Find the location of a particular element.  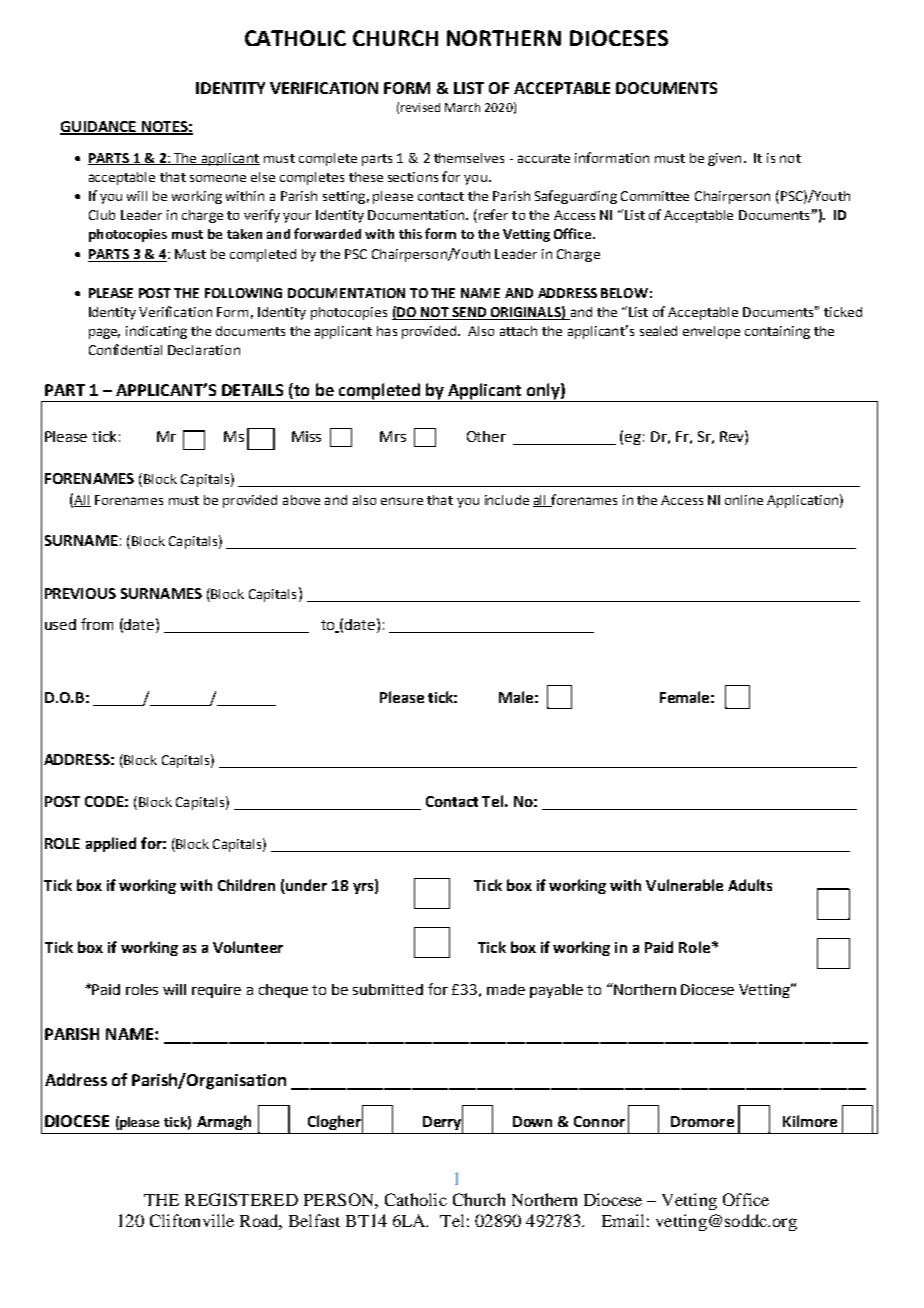

online is located at coordinates (744, 500).
